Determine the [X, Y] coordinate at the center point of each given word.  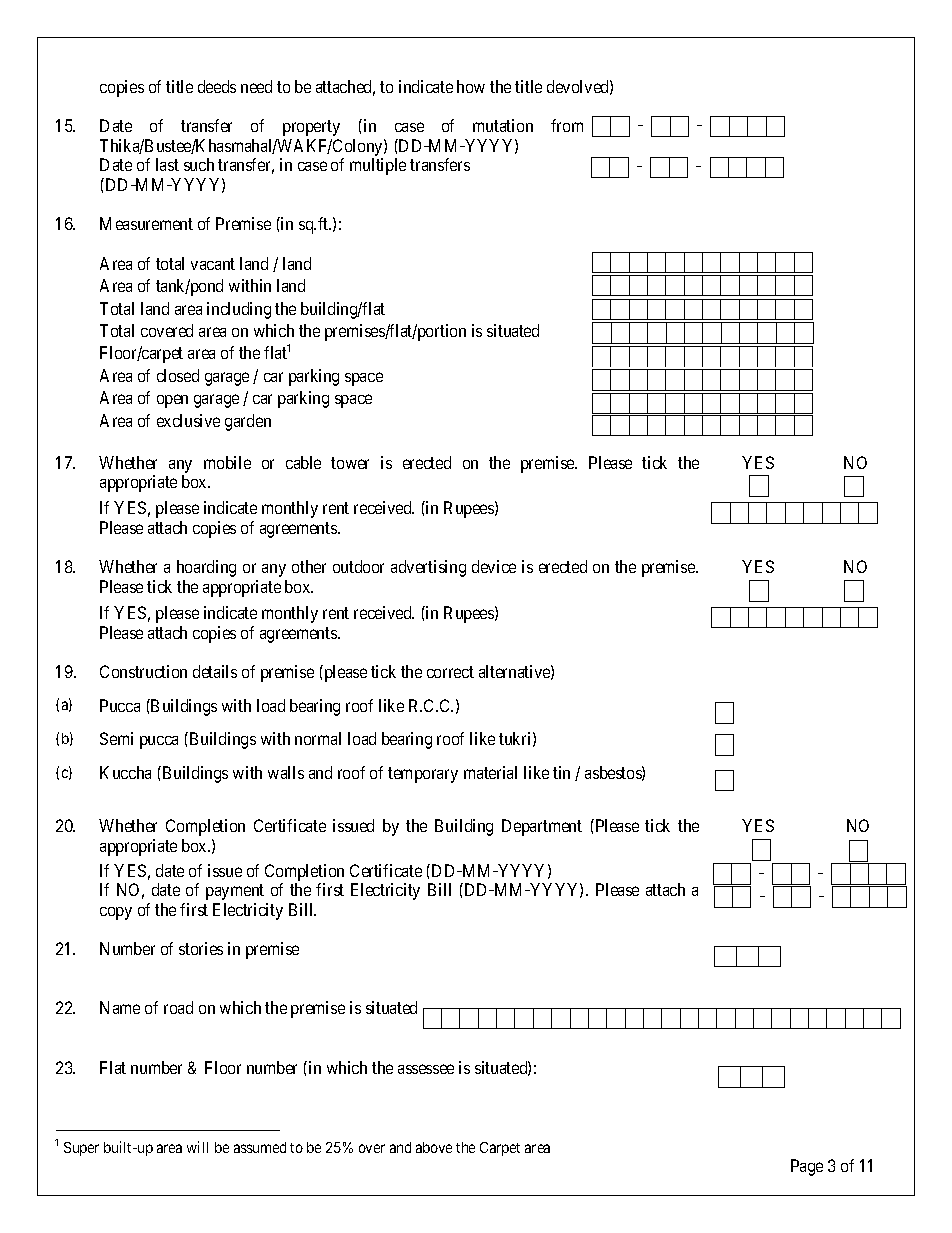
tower [350, 463]
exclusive [188, 420]
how [471, 86]
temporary [423, 775]
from [567, 125]
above [434, 1147]
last [167, 164]
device [494, 566]
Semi [116, 738]
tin [561, 772]
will [197, 1147]
